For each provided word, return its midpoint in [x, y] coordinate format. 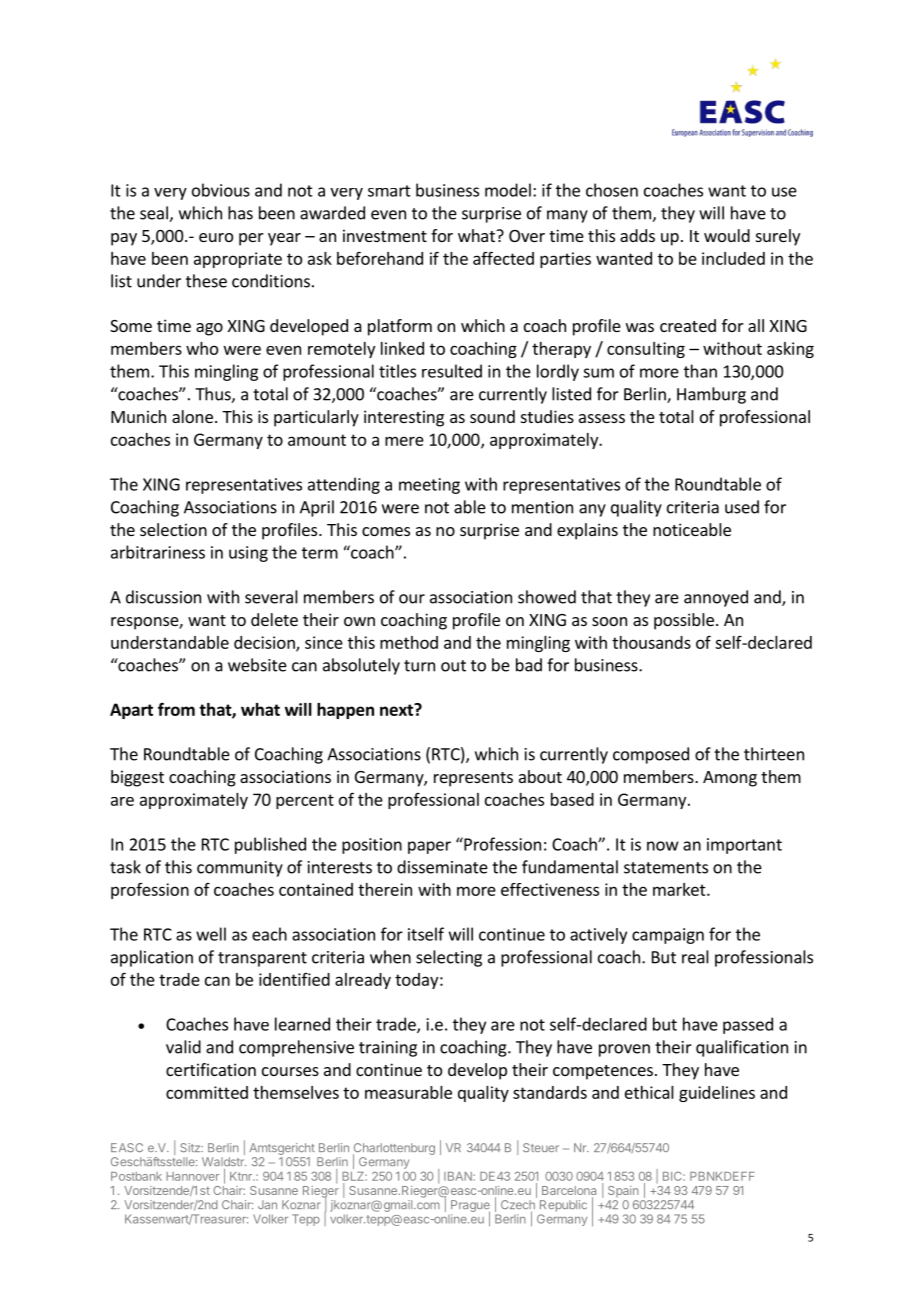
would [727, 235]
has [240, 213]
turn [419, 666]
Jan [267, 1204]
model [508, 190]
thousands [651, 642]
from [176, 709]
